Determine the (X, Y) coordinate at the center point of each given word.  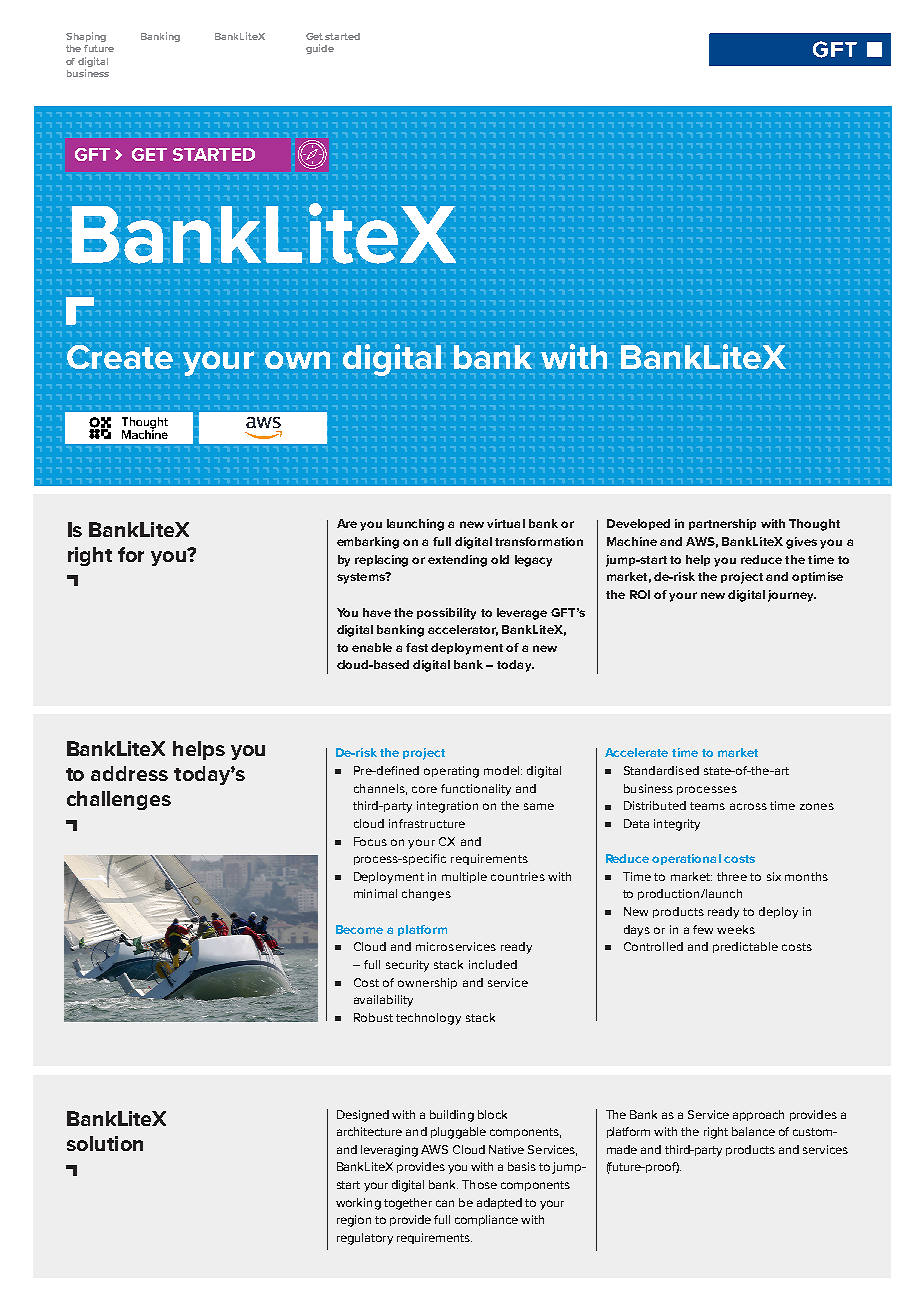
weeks (736, 929)
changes (426, 895)
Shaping (86, 37)
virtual (506, 523)
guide (320, 49)
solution (105, 1143)
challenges (119, 800)
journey (792, 596)
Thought (814, 525)
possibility (446, 614)
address (129, 773)
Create (120, 357)
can (445, 1203)
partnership (722, 524)
